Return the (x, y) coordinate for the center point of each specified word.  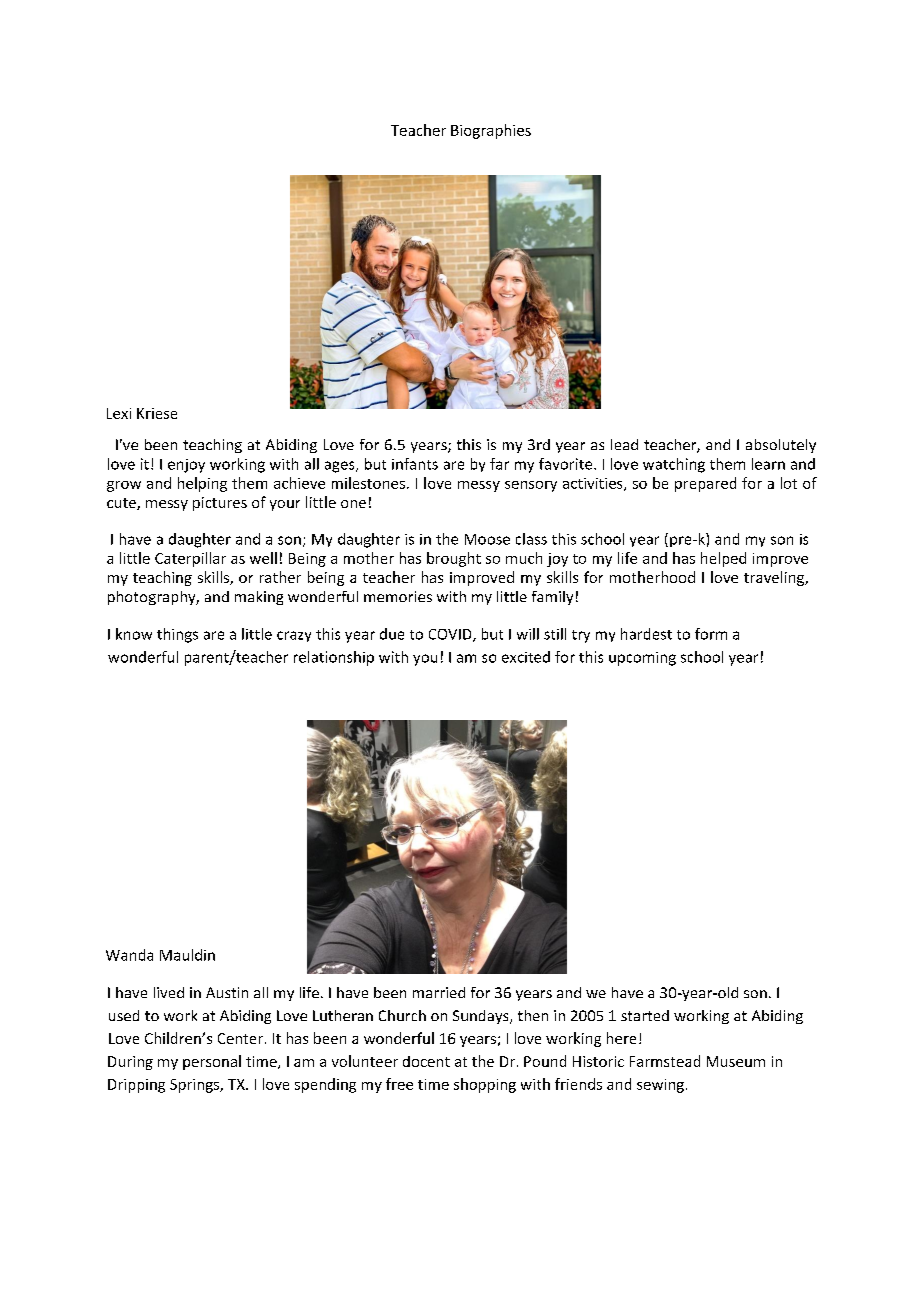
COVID (451, 635)
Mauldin (187, 955)
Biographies (491, 131)
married (439, 992)
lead (624, 444)
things (177, 635)
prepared (705, 484)
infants (415, 464)
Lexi (119, 413)
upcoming (642, 659)
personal (212, 1062)
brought (454, 559)
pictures (220, 504)
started (645, 1015)
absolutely (781, 446)
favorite (567, 464)
